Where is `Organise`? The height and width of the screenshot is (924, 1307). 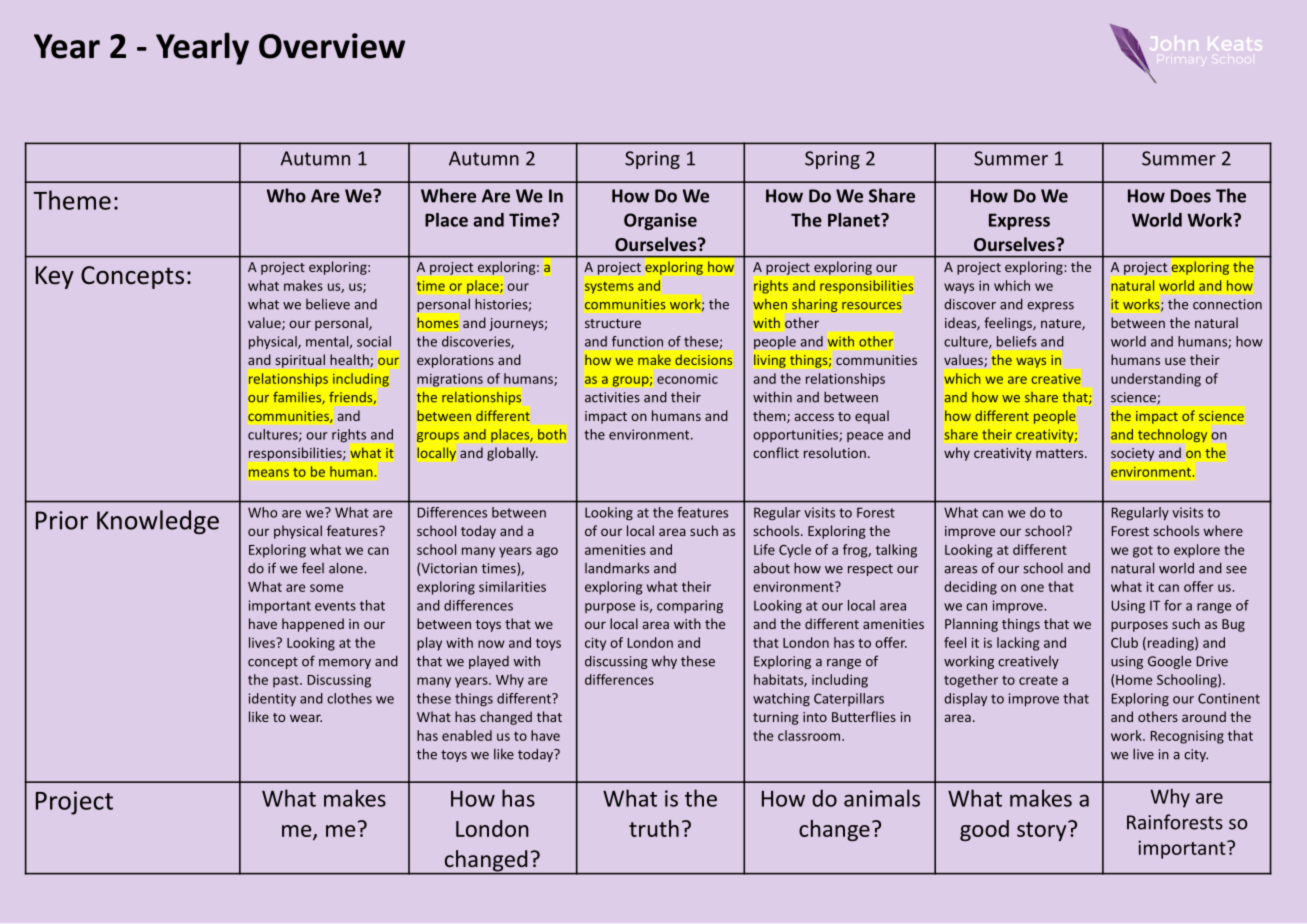
Organise is located at coordinates (660, 221).
